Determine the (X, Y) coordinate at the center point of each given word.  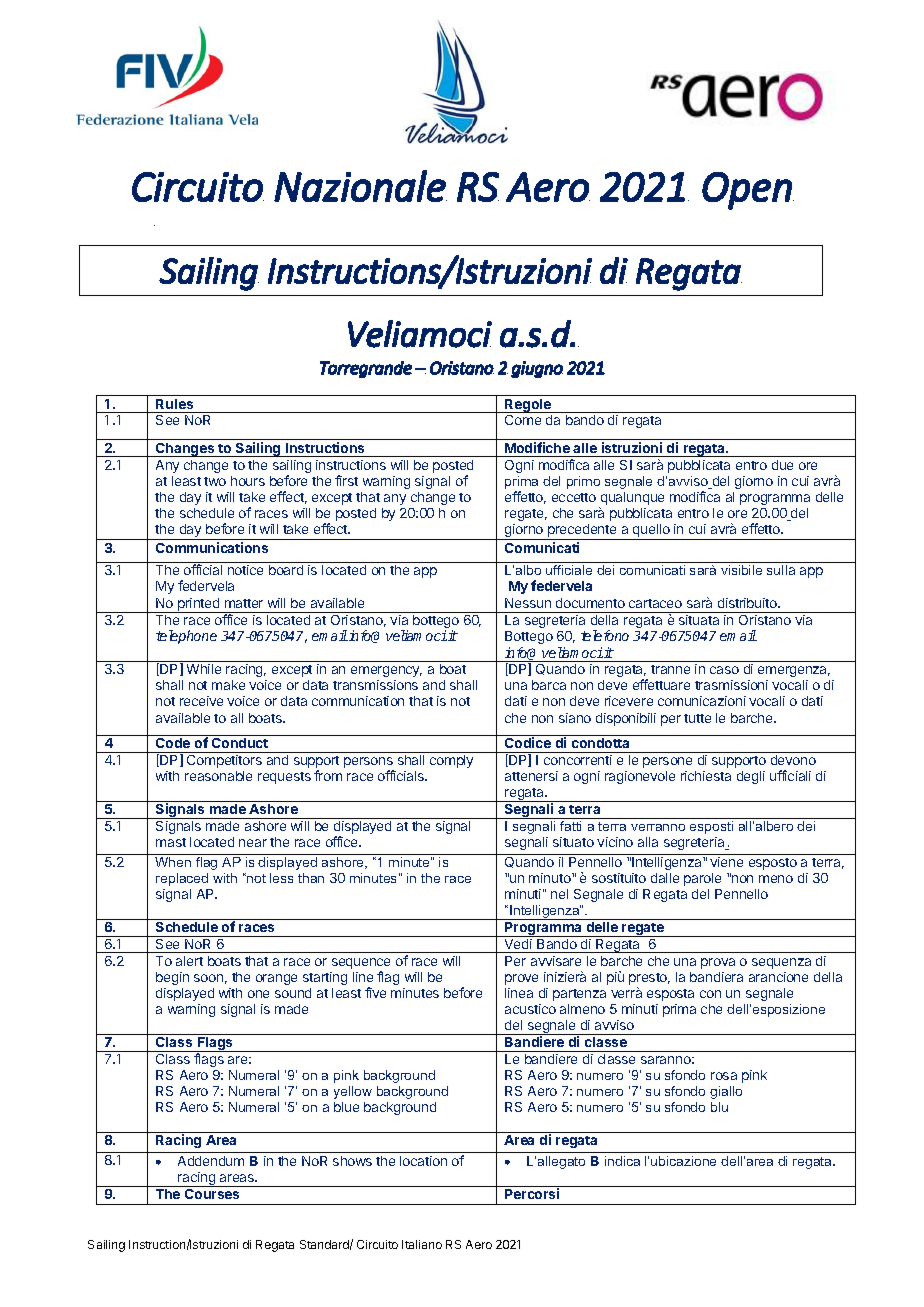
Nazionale (360, 186)
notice (245, 570)
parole (702, 879)
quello (651, 532)
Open (747, 191)
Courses (212, 1194)
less (281, 878)
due (782, 465)
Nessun (528, 603)
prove (521, 979)
